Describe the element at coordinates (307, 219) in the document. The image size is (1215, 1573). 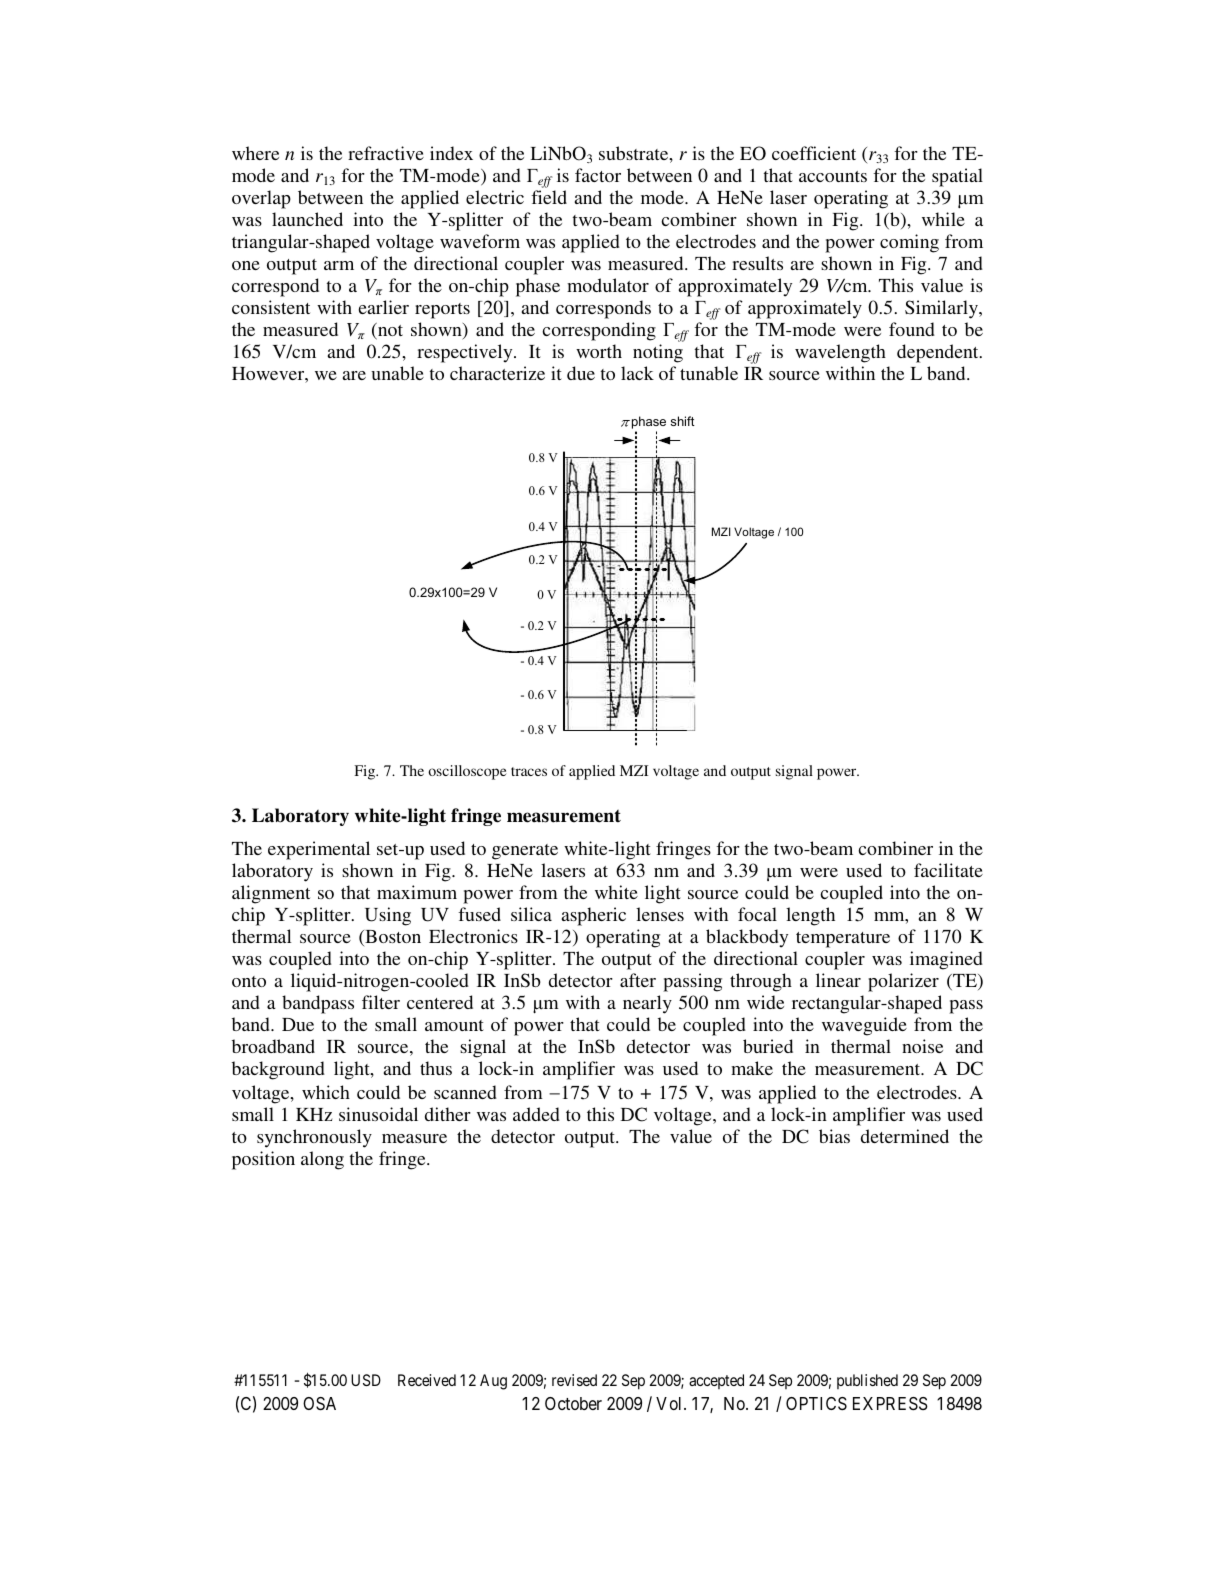
I see `launched` at that location.
